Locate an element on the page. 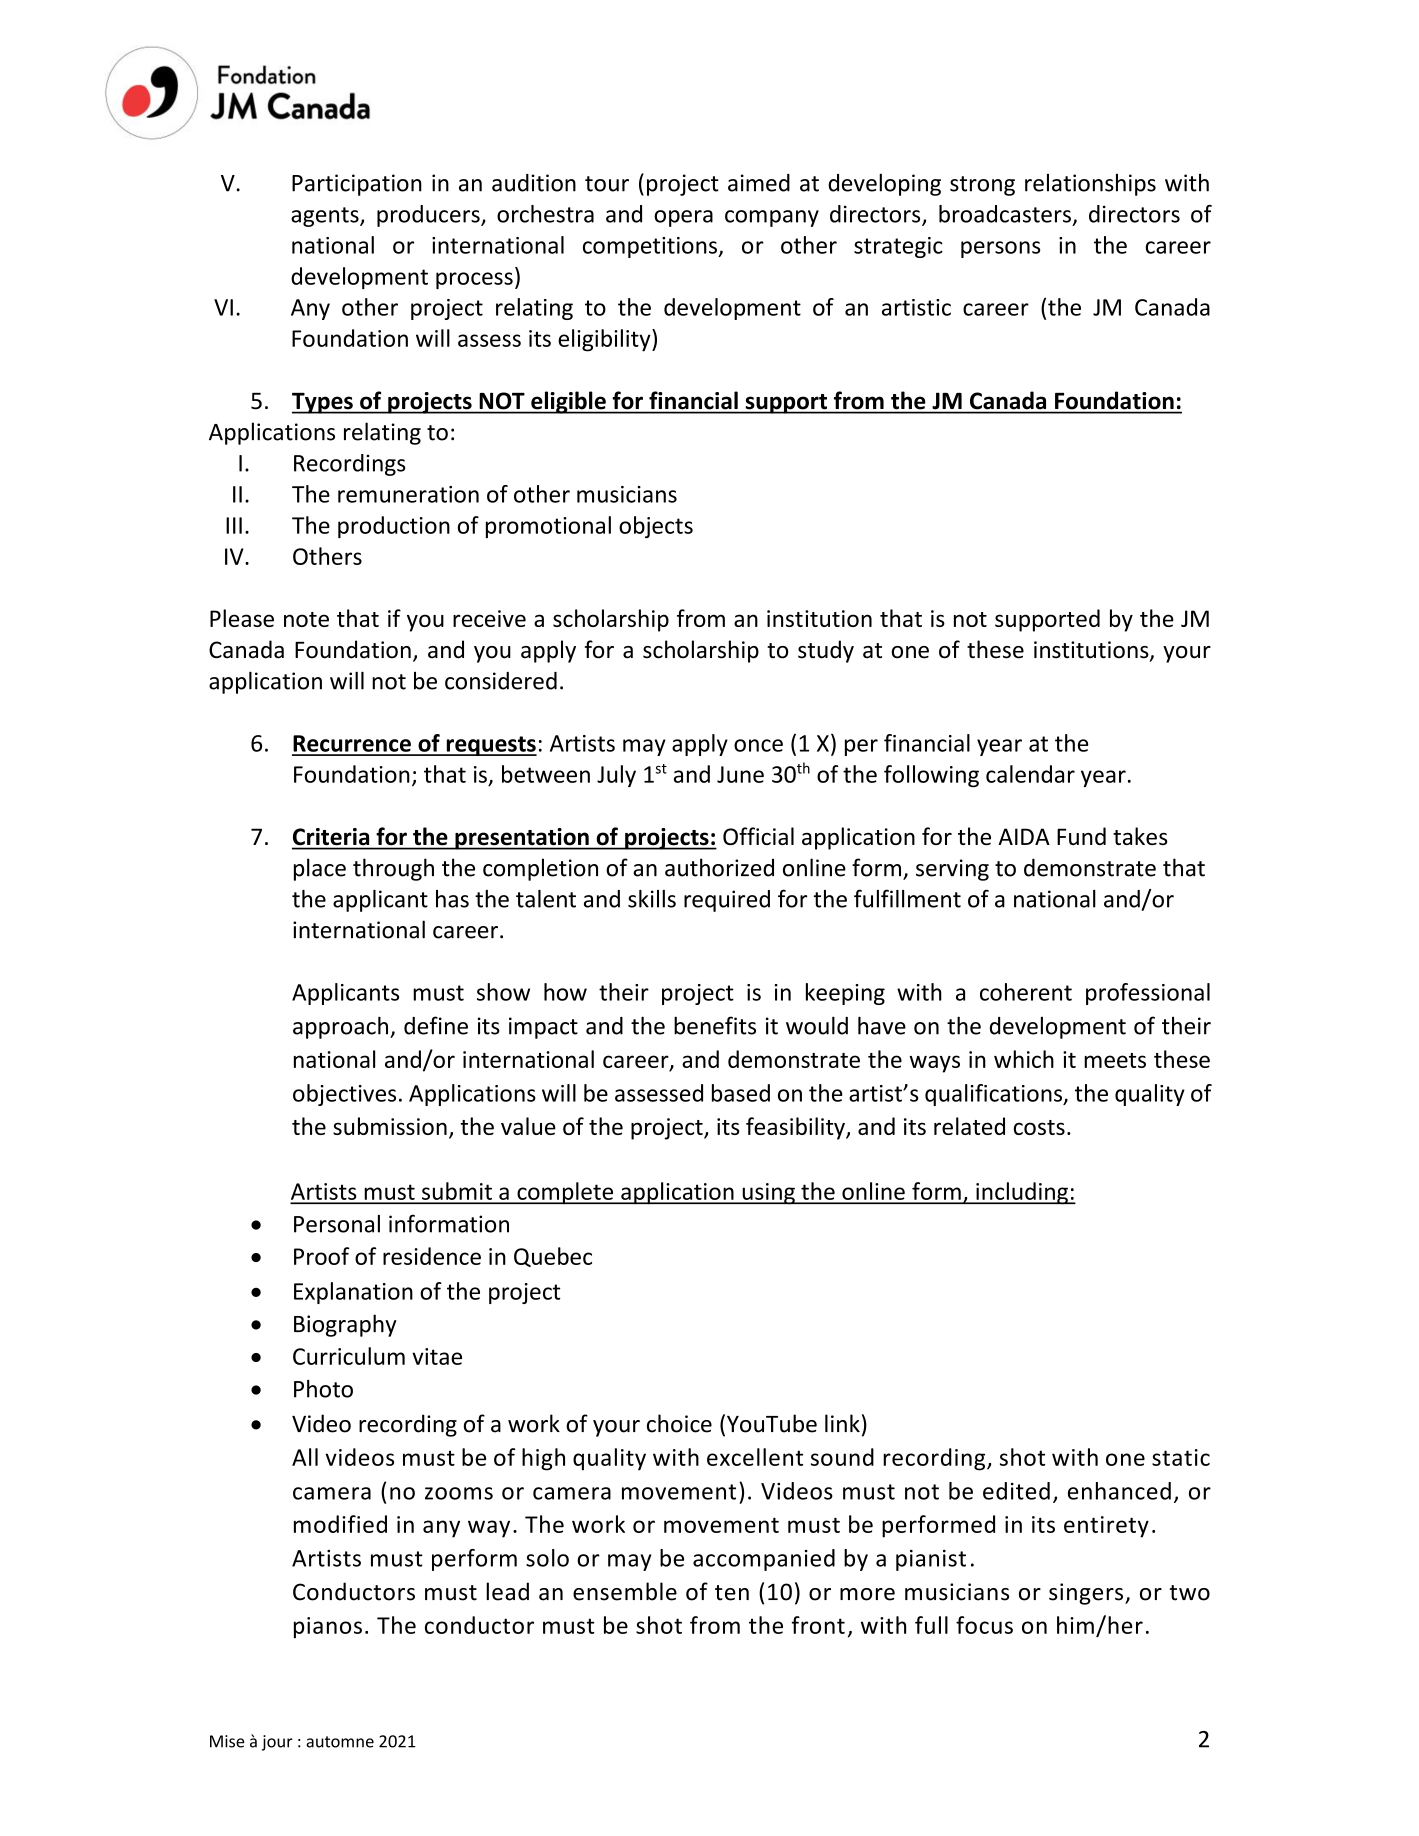 The width and height of the document is (1419, 1836). Fund is located at coordinates (1081, 836).
